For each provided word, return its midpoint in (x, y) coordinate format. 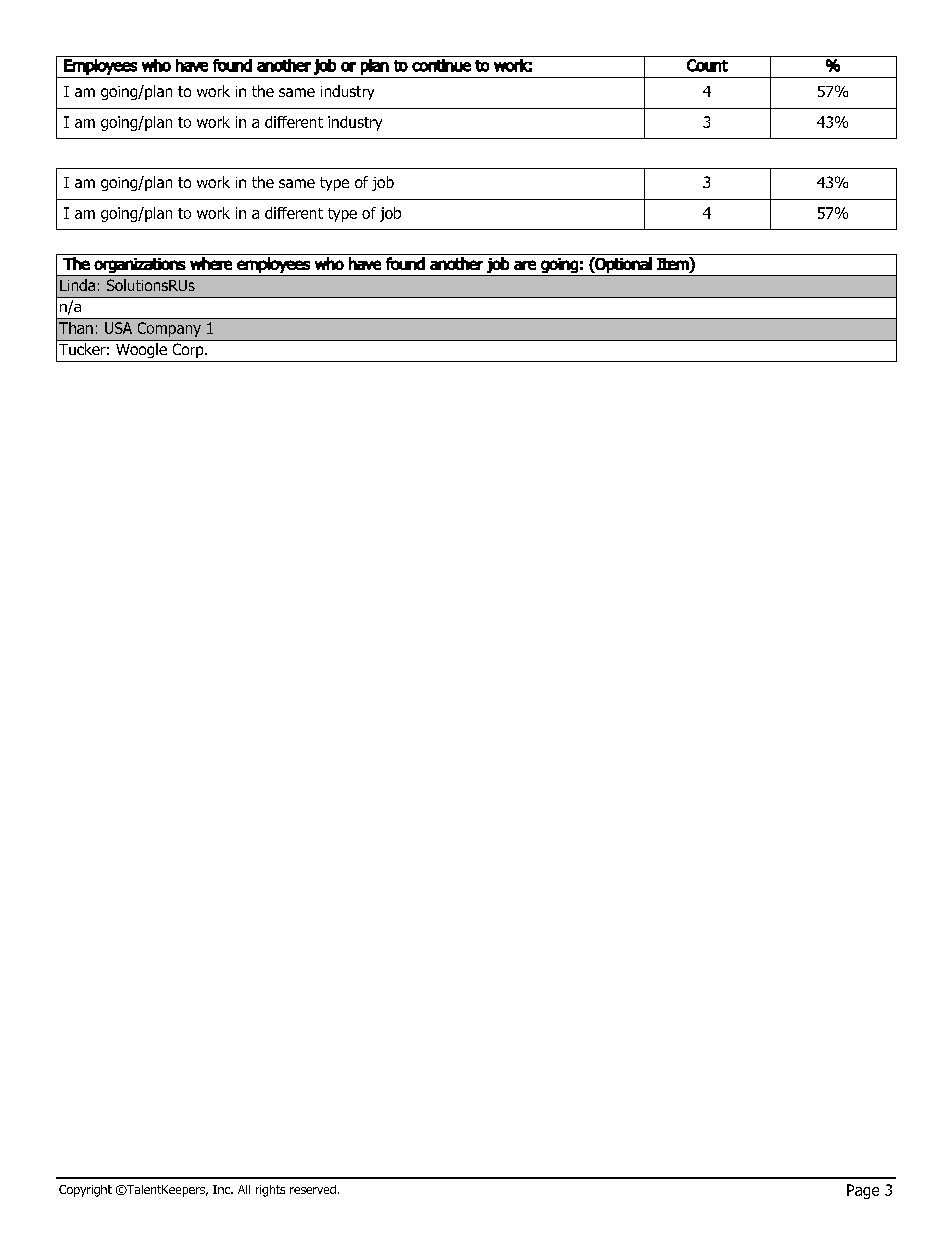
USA (118, 328)
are (525, 265)
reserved (313, 1189)
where (211, 263)
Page (863, 1191)
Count (707, 65)
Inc (222, 1189)
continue (441, 65)
